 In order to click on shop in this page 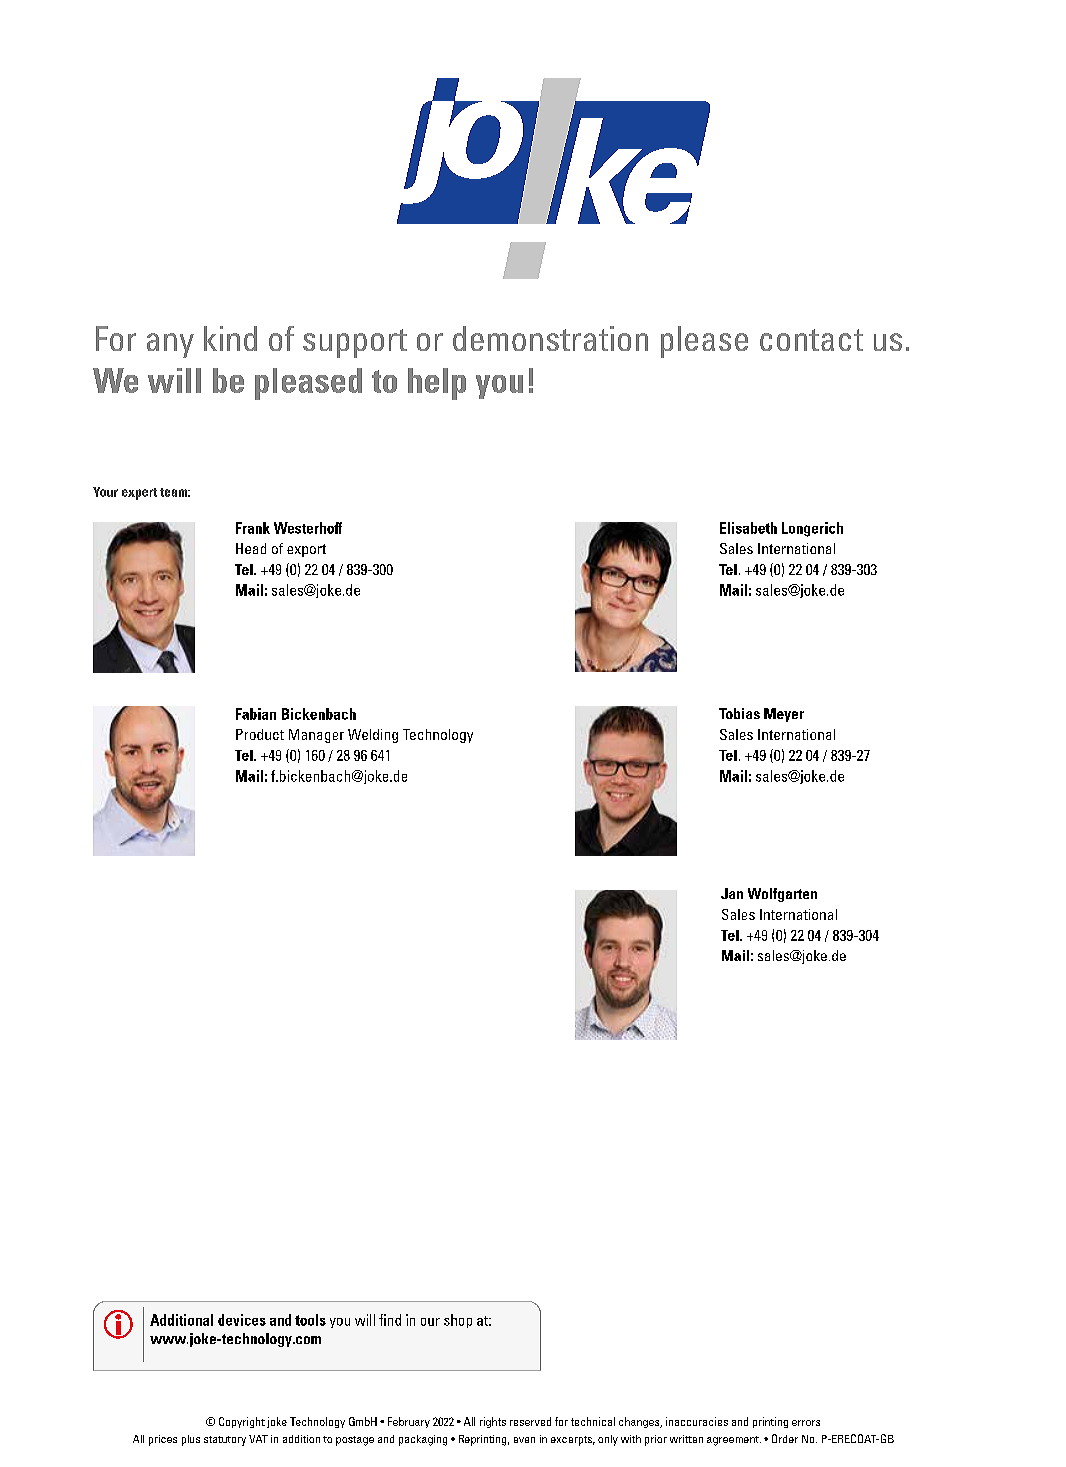, I will do `click(458, 1321)`.
